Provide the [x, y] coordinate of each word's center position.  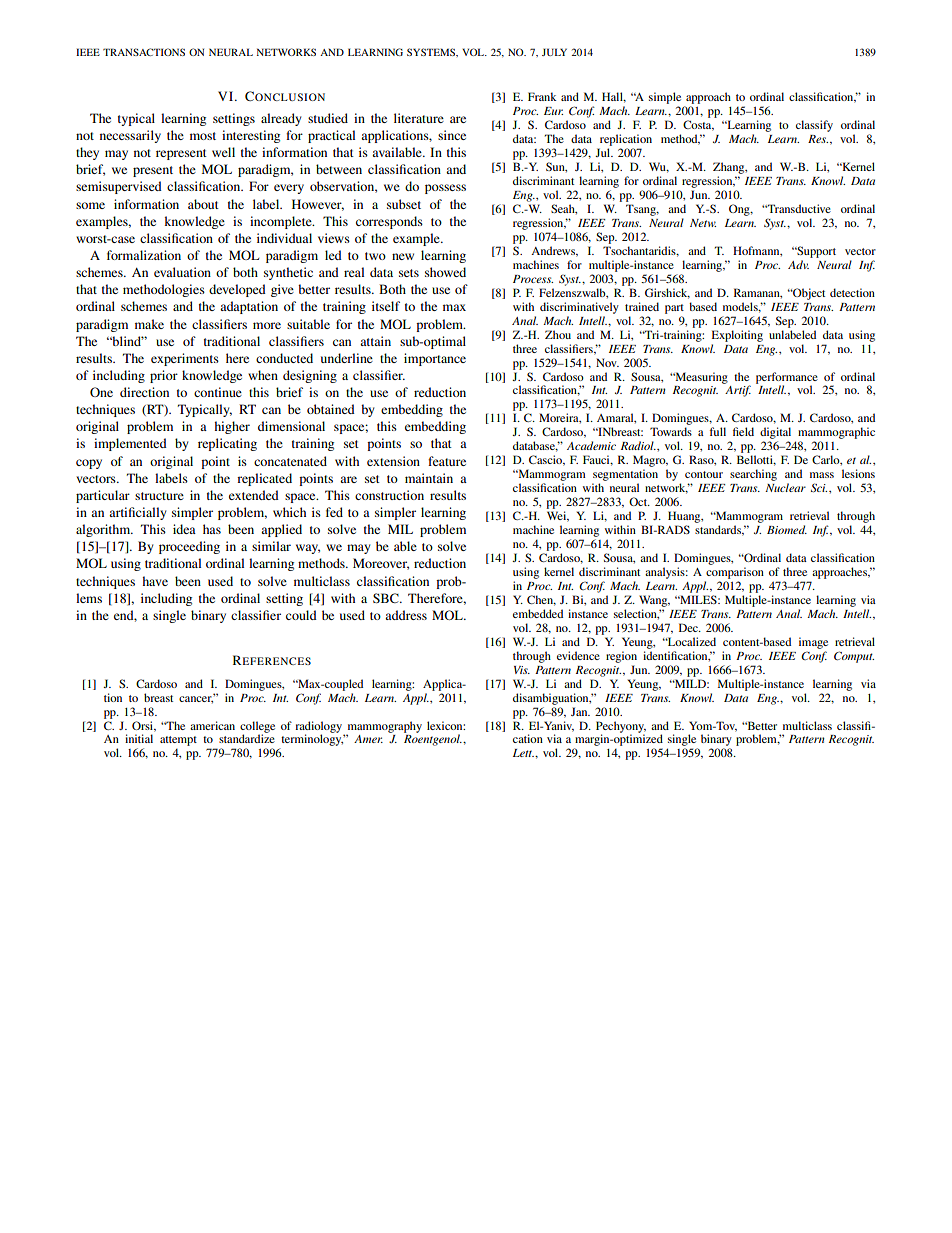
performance [787, 379]
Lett [523, 753]
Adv [798, 264]
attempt [178, 741]
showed [445, 272]
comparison [735, 573]
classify [814, 126]
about [203, 204]
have [155, 581]
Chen [541, 600]
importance [435, 359]
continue [218, 392]
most [203, 136]
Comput [854, 657]
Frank [542, 96]
